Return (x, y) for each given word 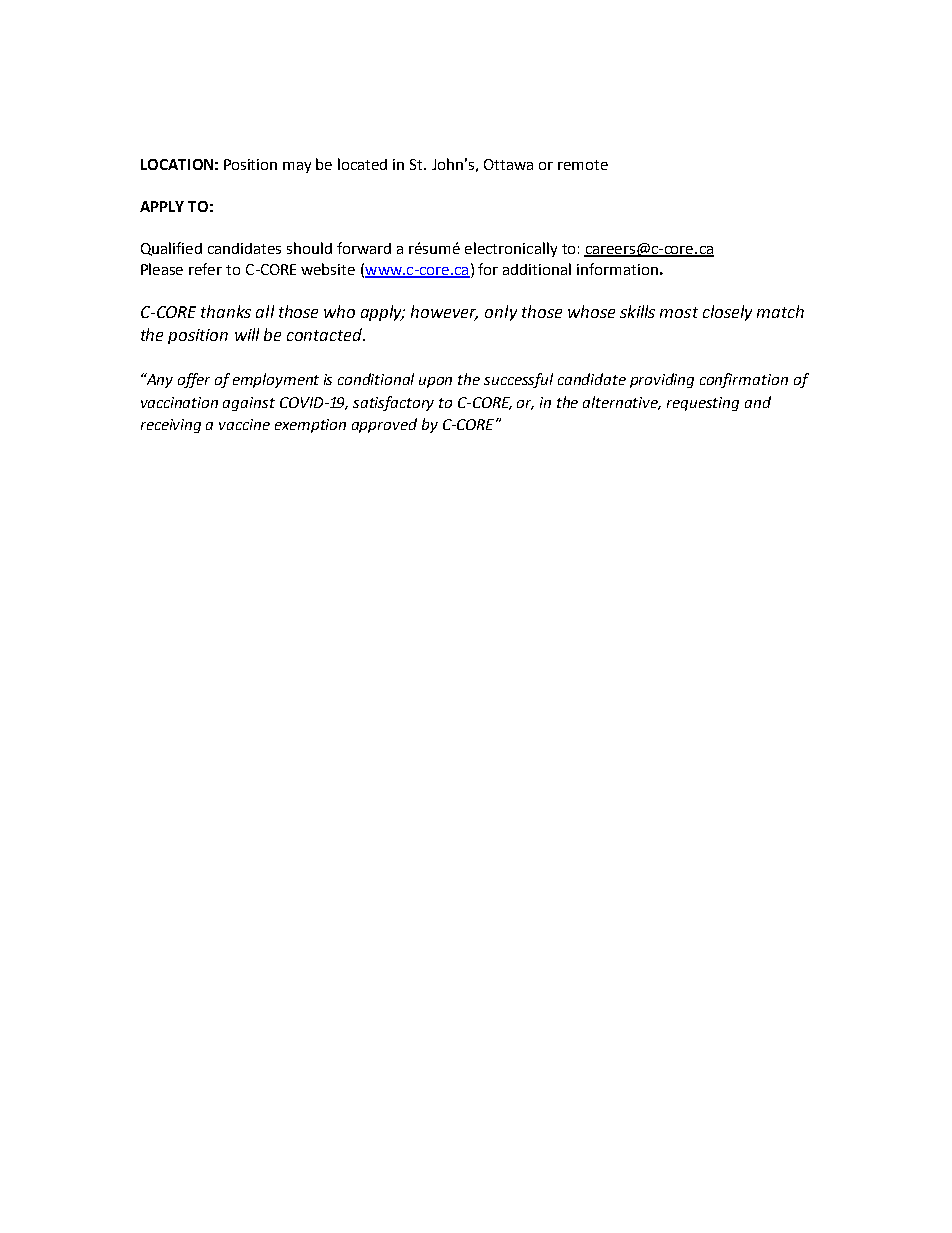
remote (583, 165)
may (297, 167)
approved (384, 425)
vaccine (244, 424)
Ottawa (508, 164)
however (444, 313)
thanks (226, 311)
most (679, 312)
